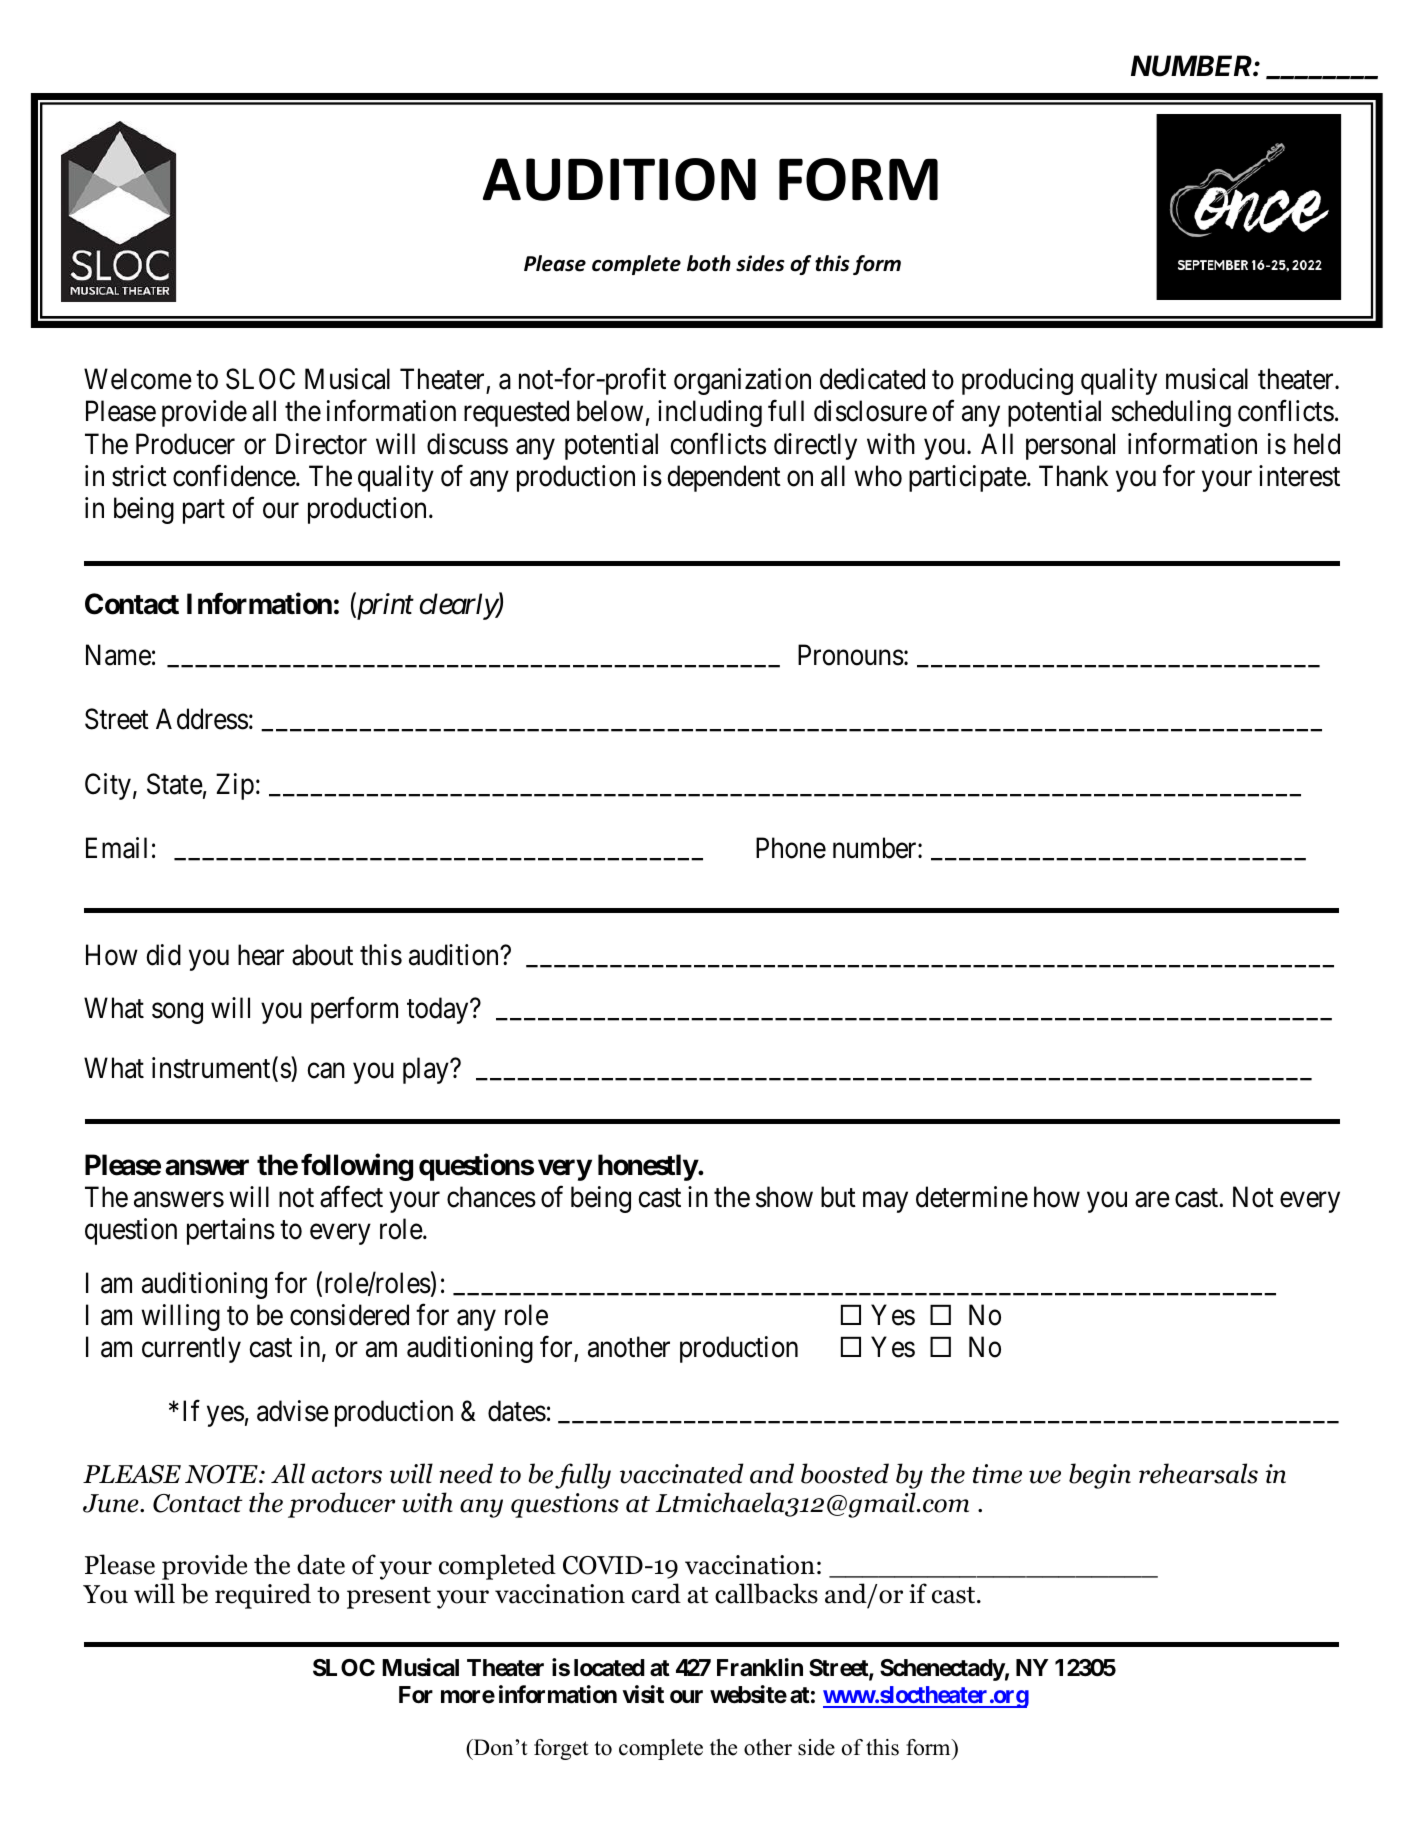 The height and width of the screenshot is (1844, 1425). I want to click on Zip, so click(235, 786).
